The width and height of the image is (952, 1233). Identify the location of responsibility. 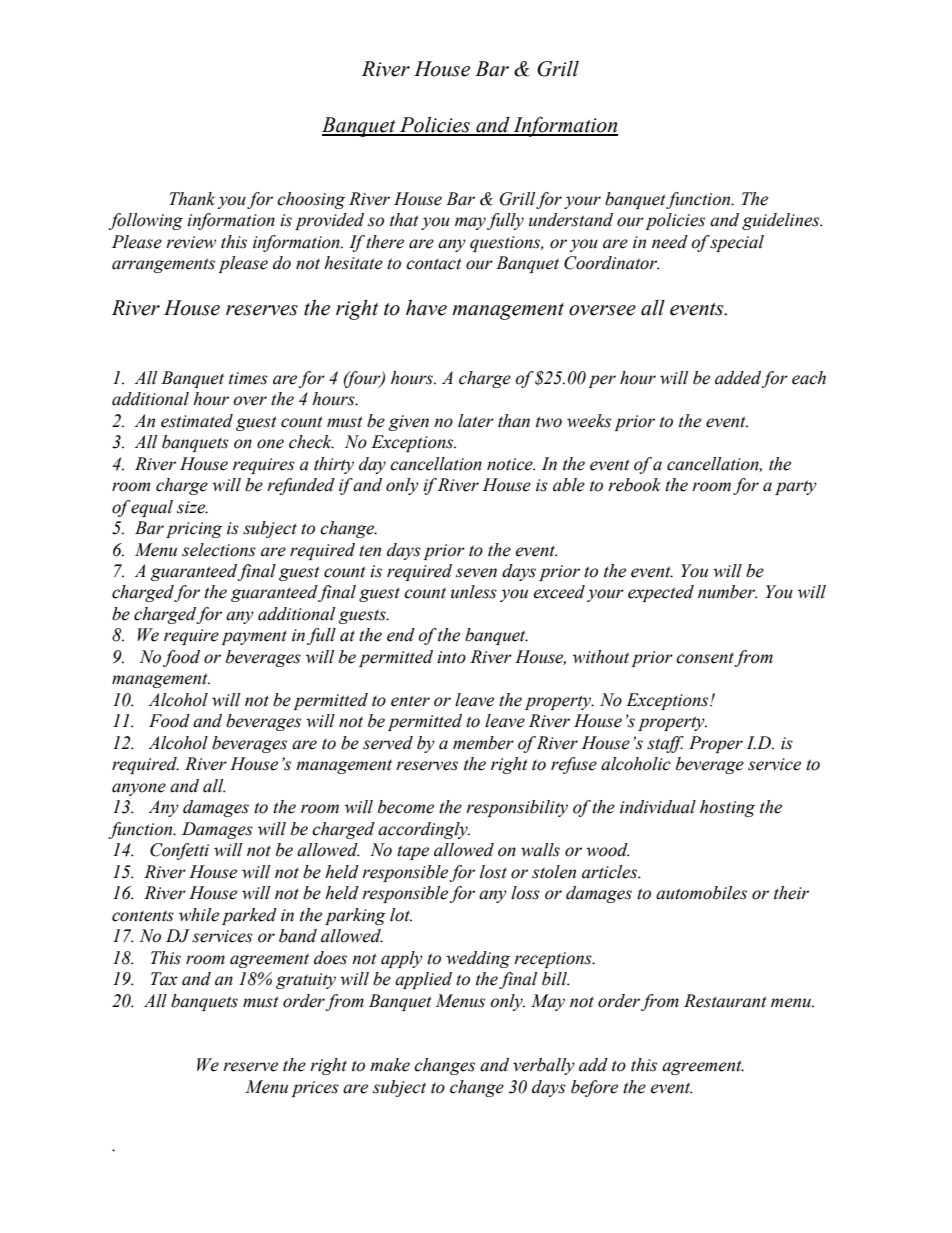
(517, 808).
